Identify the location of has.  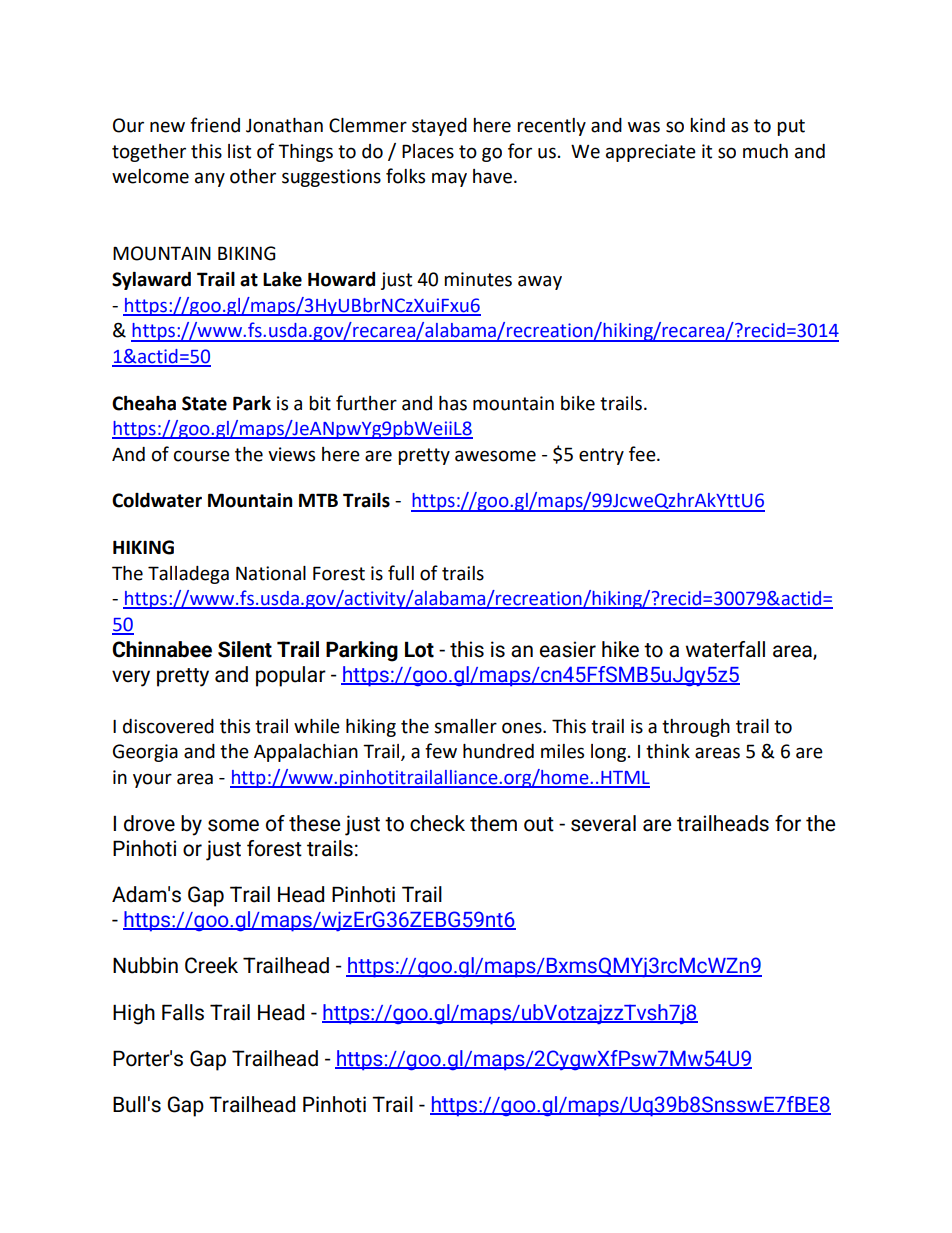
(453, 403).
